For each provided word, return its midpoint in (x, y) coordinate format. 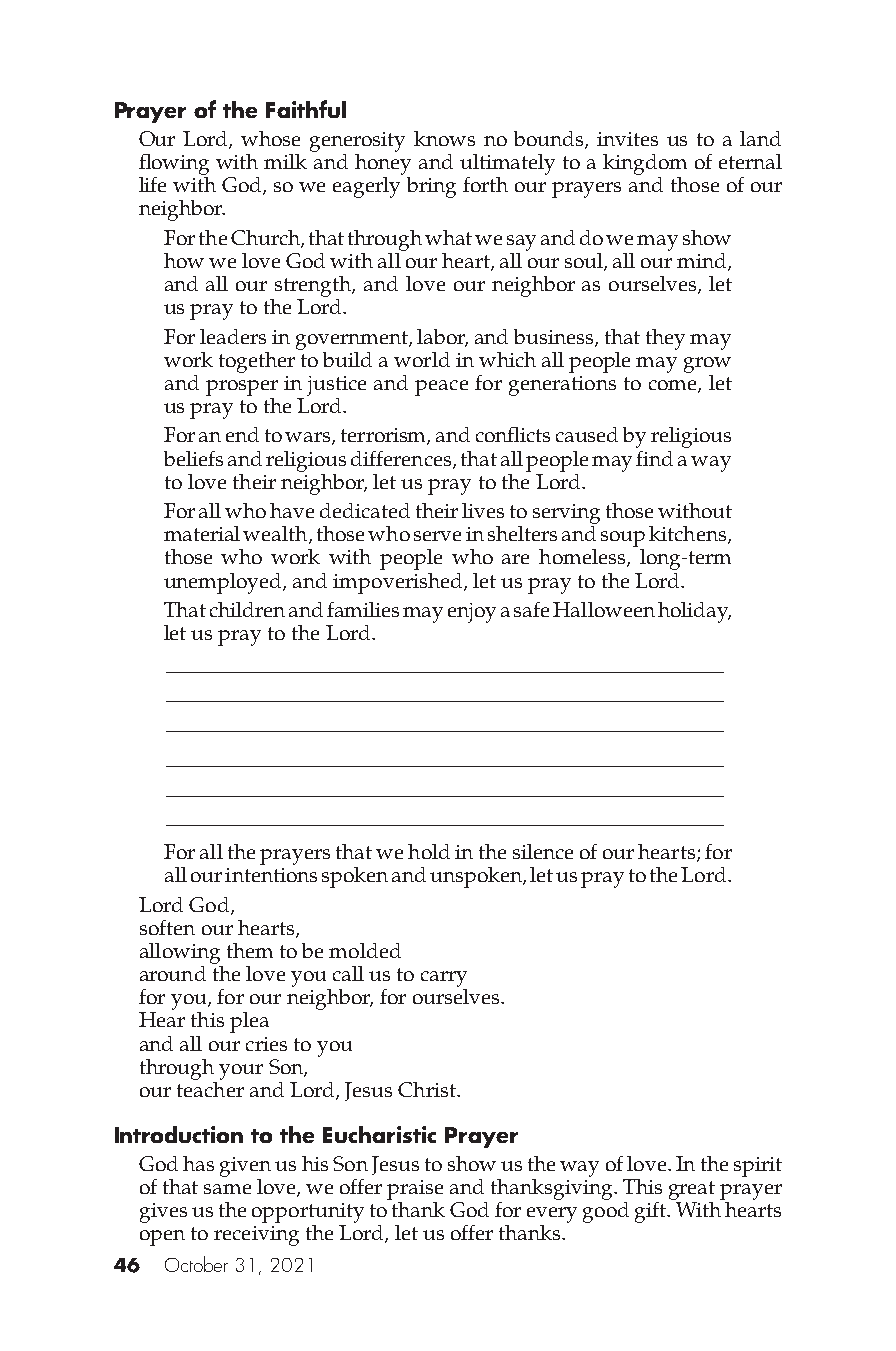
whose (270, 138)
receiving (256, 1236)
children (247, 609)
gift (651, 1212)
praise (415, 1190)
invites (627, 139)
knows (444, 138)
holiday (694, 612)
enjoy (472, 613)
